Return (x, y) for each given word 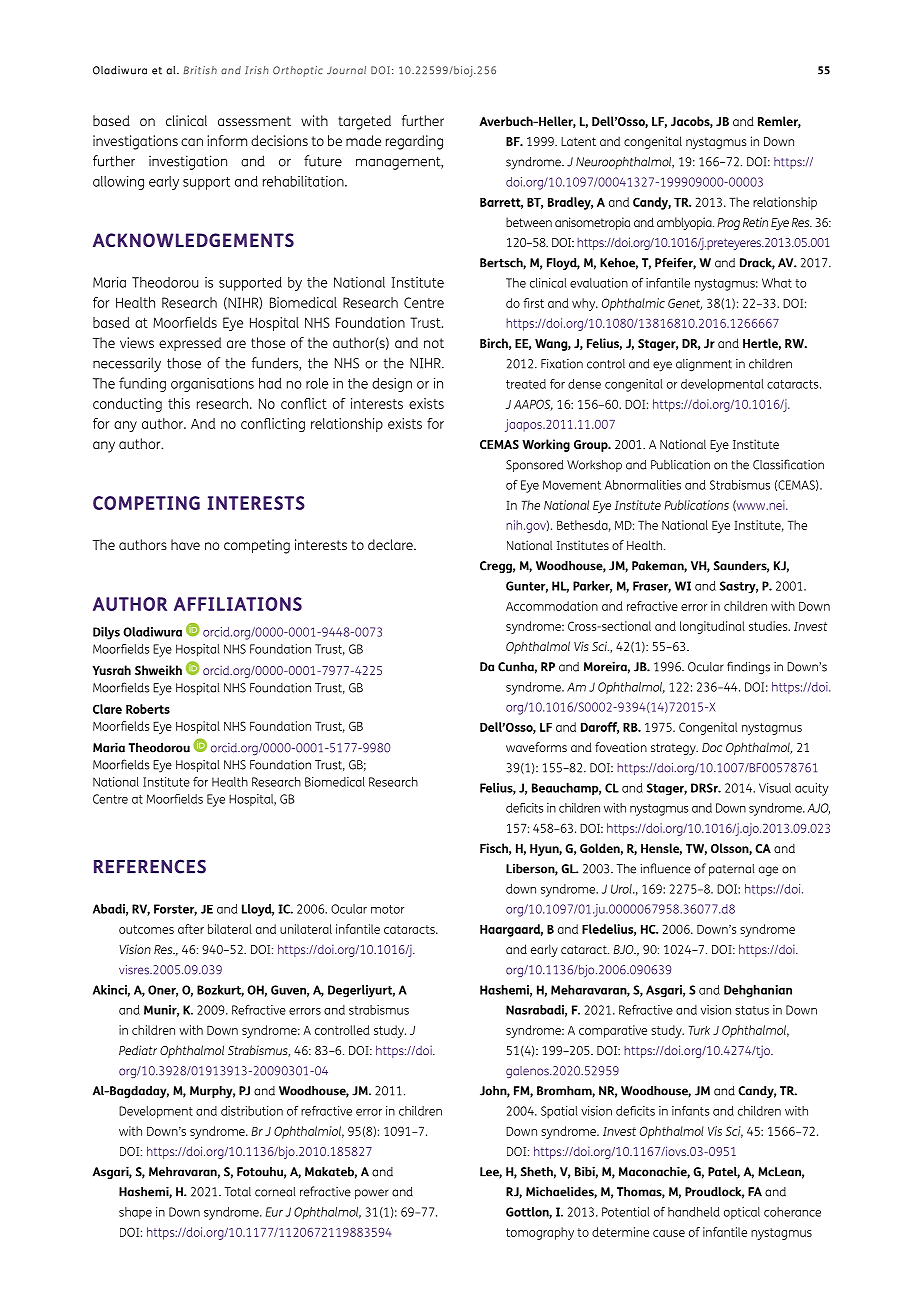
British (200, 70)
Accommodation (552, 606)
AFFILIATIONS (238, 604)
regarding (414, 142)
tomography (540, 1233)
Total (238, 1192)
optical (742, 1213)
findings (748, 667)
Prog (728, 224)
